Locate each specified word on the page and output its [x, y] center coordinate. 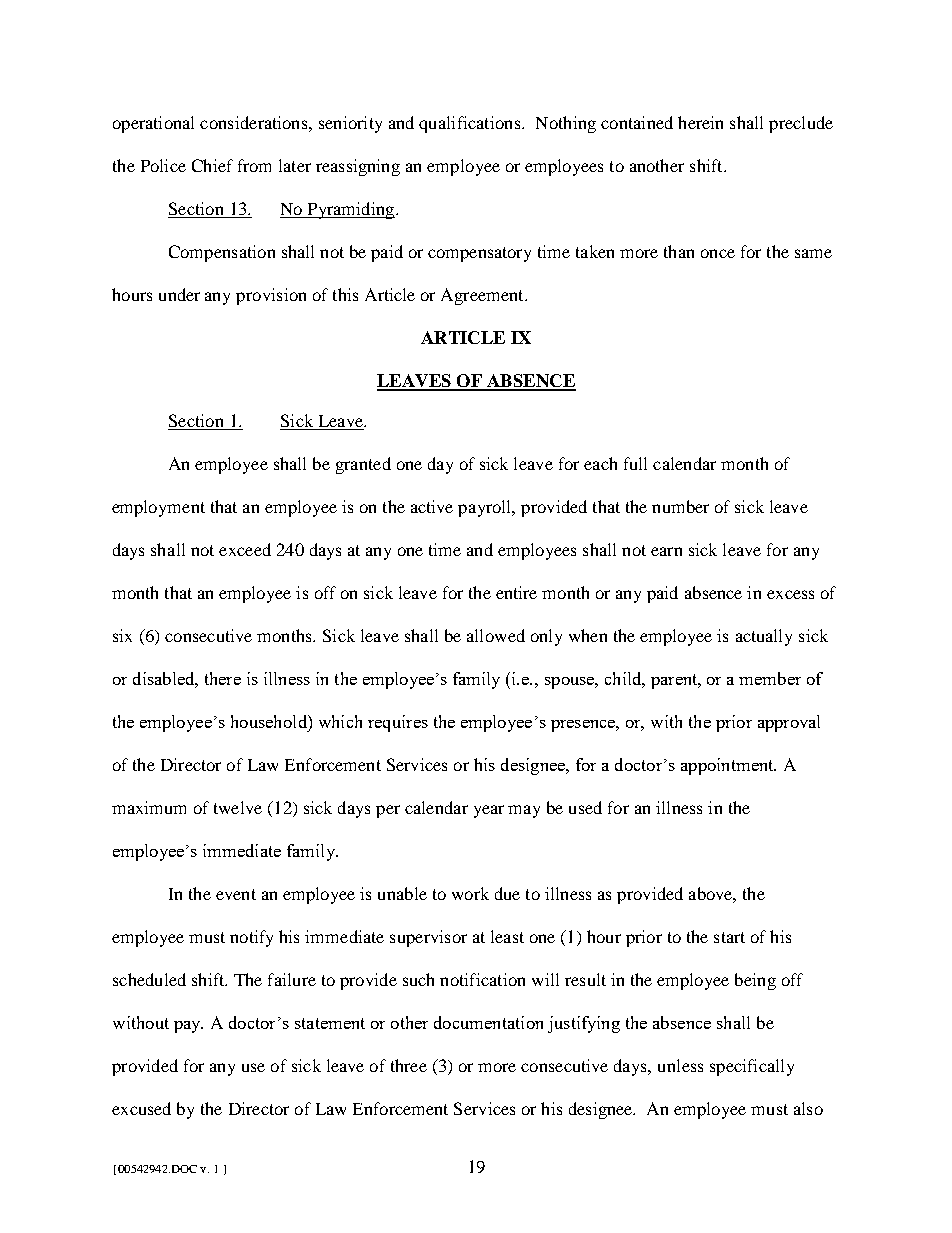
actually [764, 637]
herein [700, 122]
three [409, 1065]
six [122, 635]
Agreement [483, 296]
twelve [238, 807]
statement [330, 1023]
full [635, 463]
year [489, 811]
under [179, 294]
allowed [496, 635]
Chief [212, 165]
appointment [728, 766]
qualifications [471, 124]
